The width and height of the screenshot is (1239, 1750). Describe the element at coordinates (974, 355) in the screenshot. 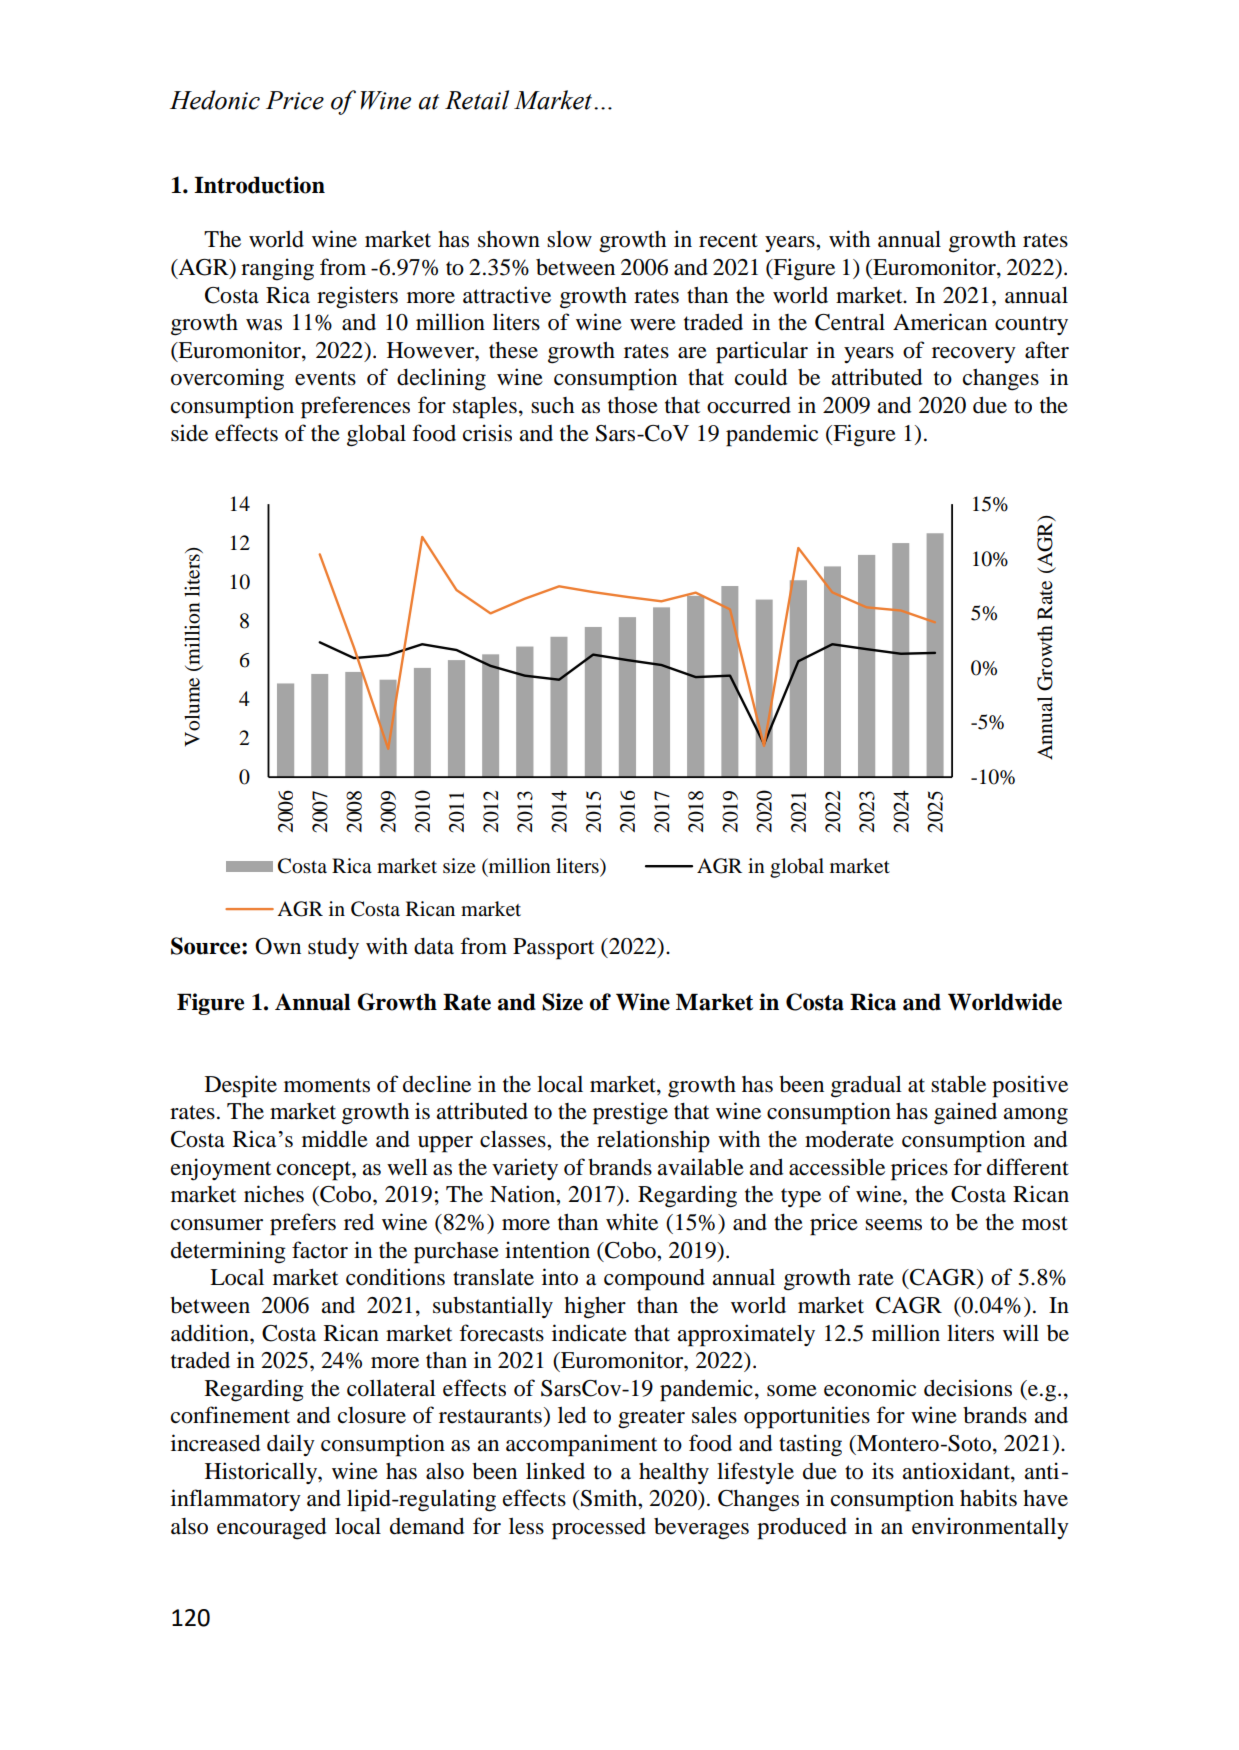

I see `recovery` at that location.
